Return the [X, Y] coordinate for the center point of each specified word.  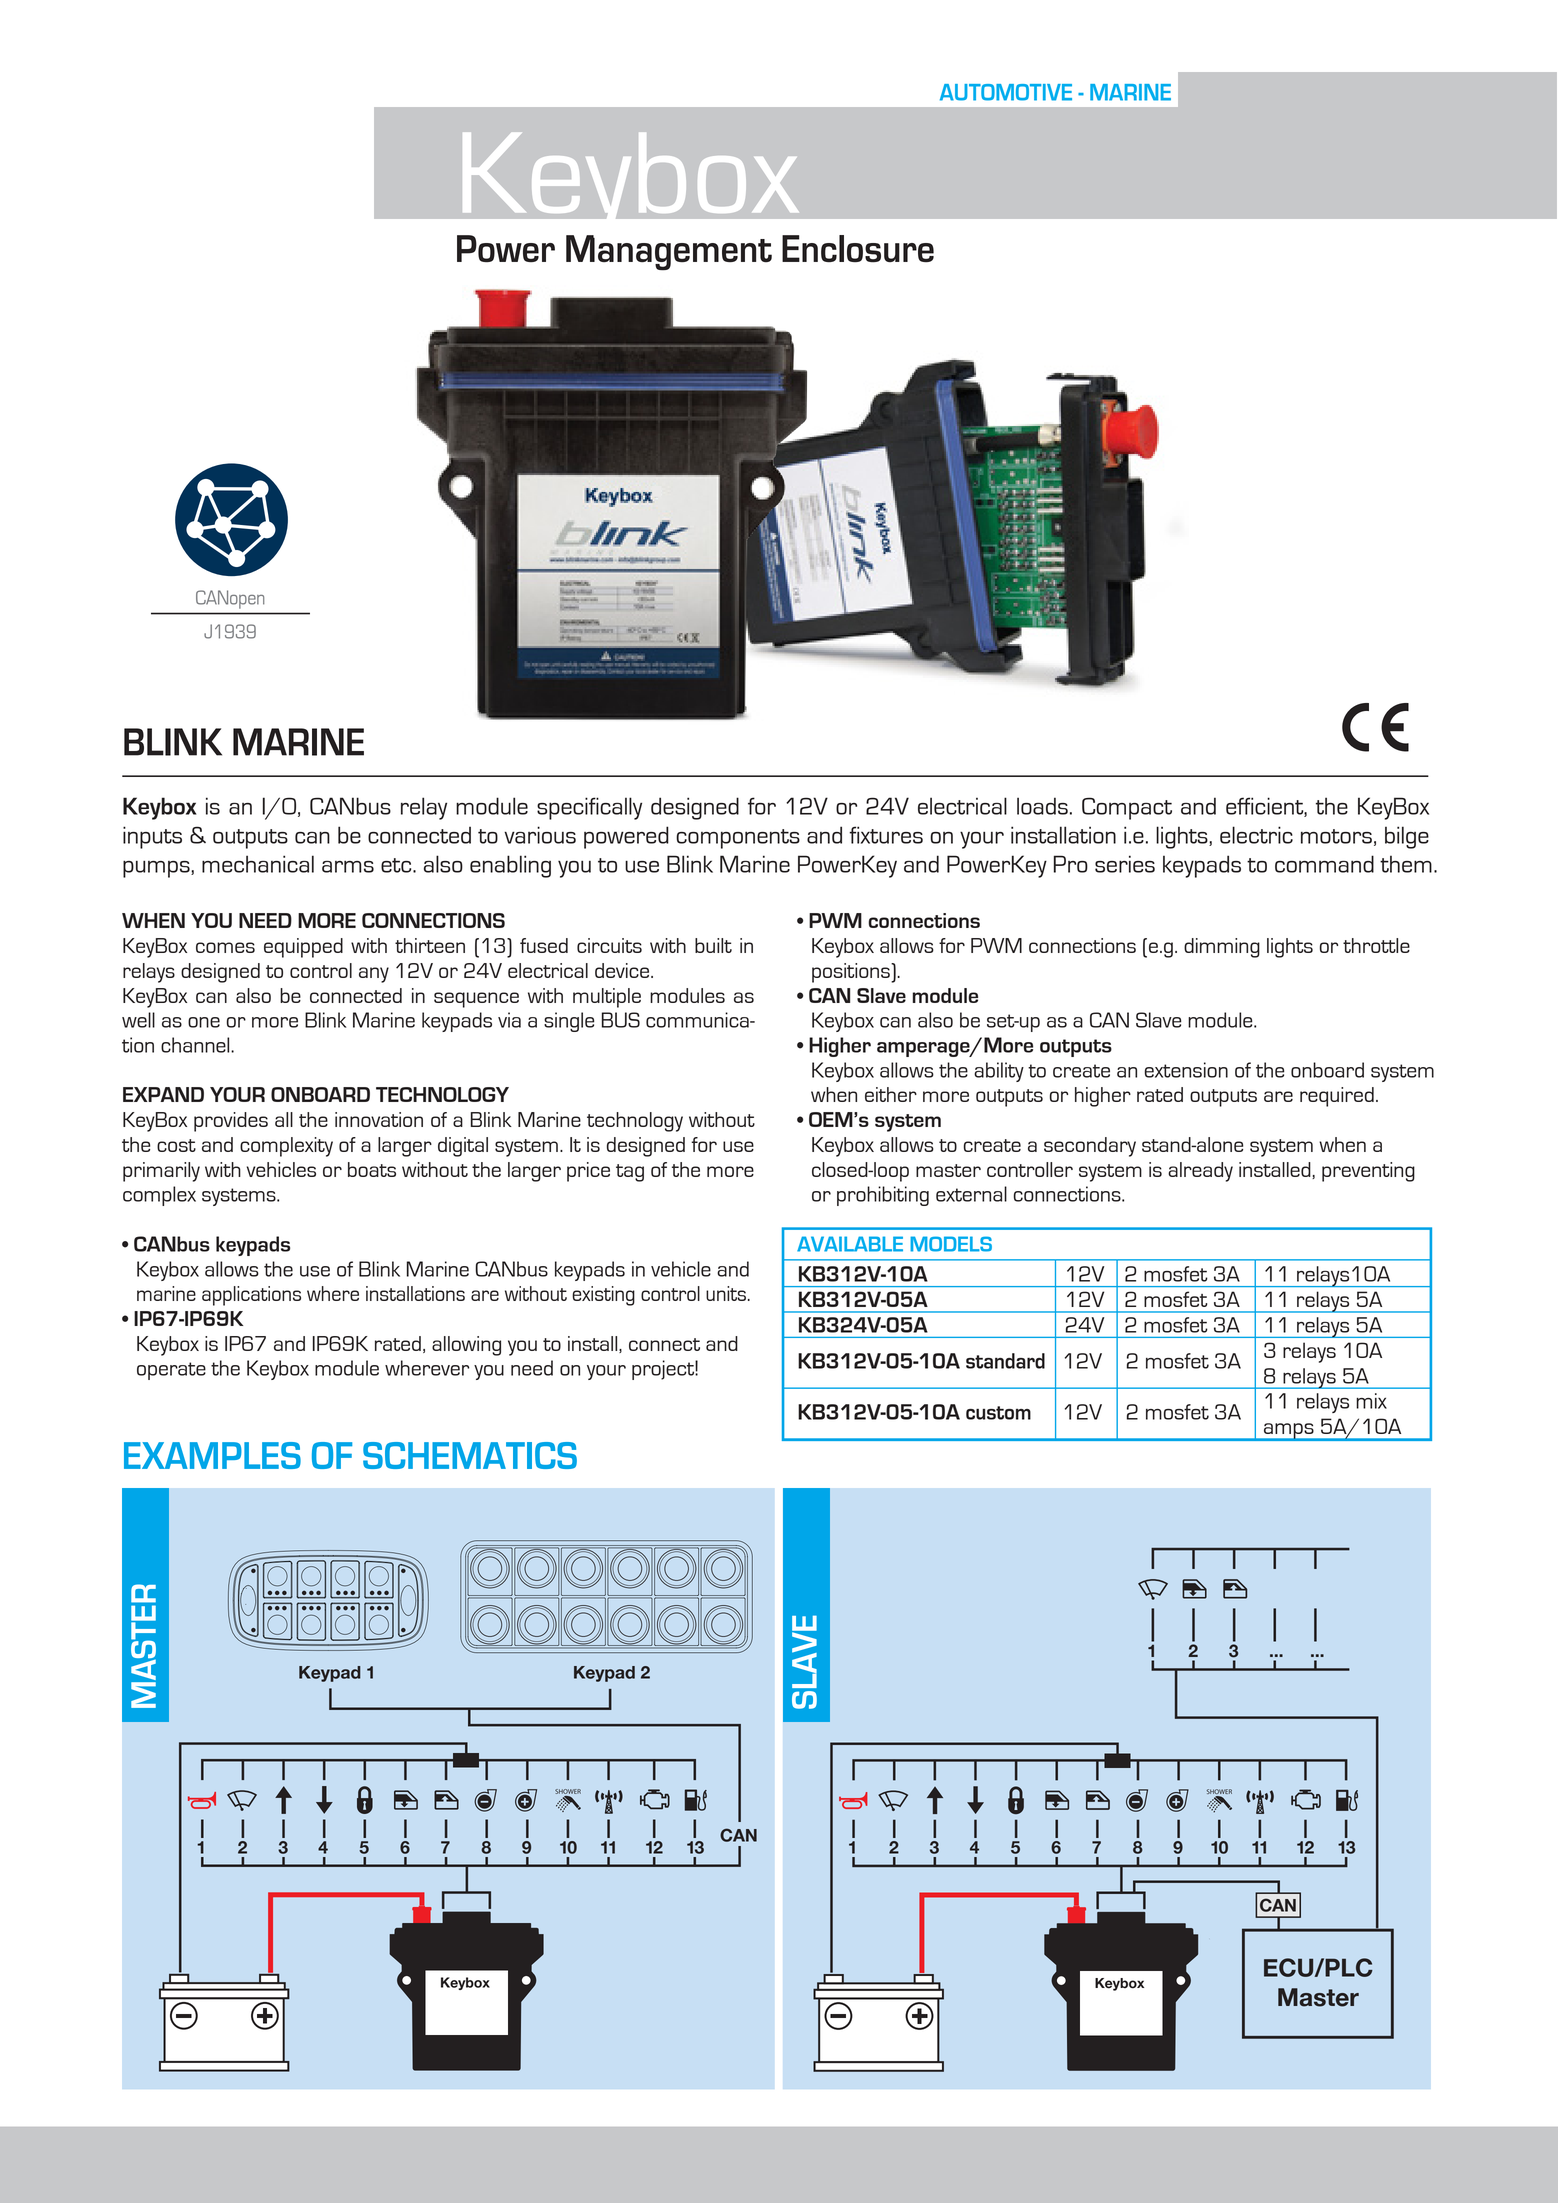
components [738, 839]
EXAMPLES [212, 1455]
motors [1336, 836]
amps [1289, 1432]
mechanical [258, 864]
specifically [589, 808]
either [891, 1094]
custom [998, 1413]
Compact [1127, 808]
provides [231, 1122]
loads [1042, 806]
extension [1186, 1070]
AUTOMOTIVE [1006, 92]
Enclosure [858, 249]
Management [669, 253]
